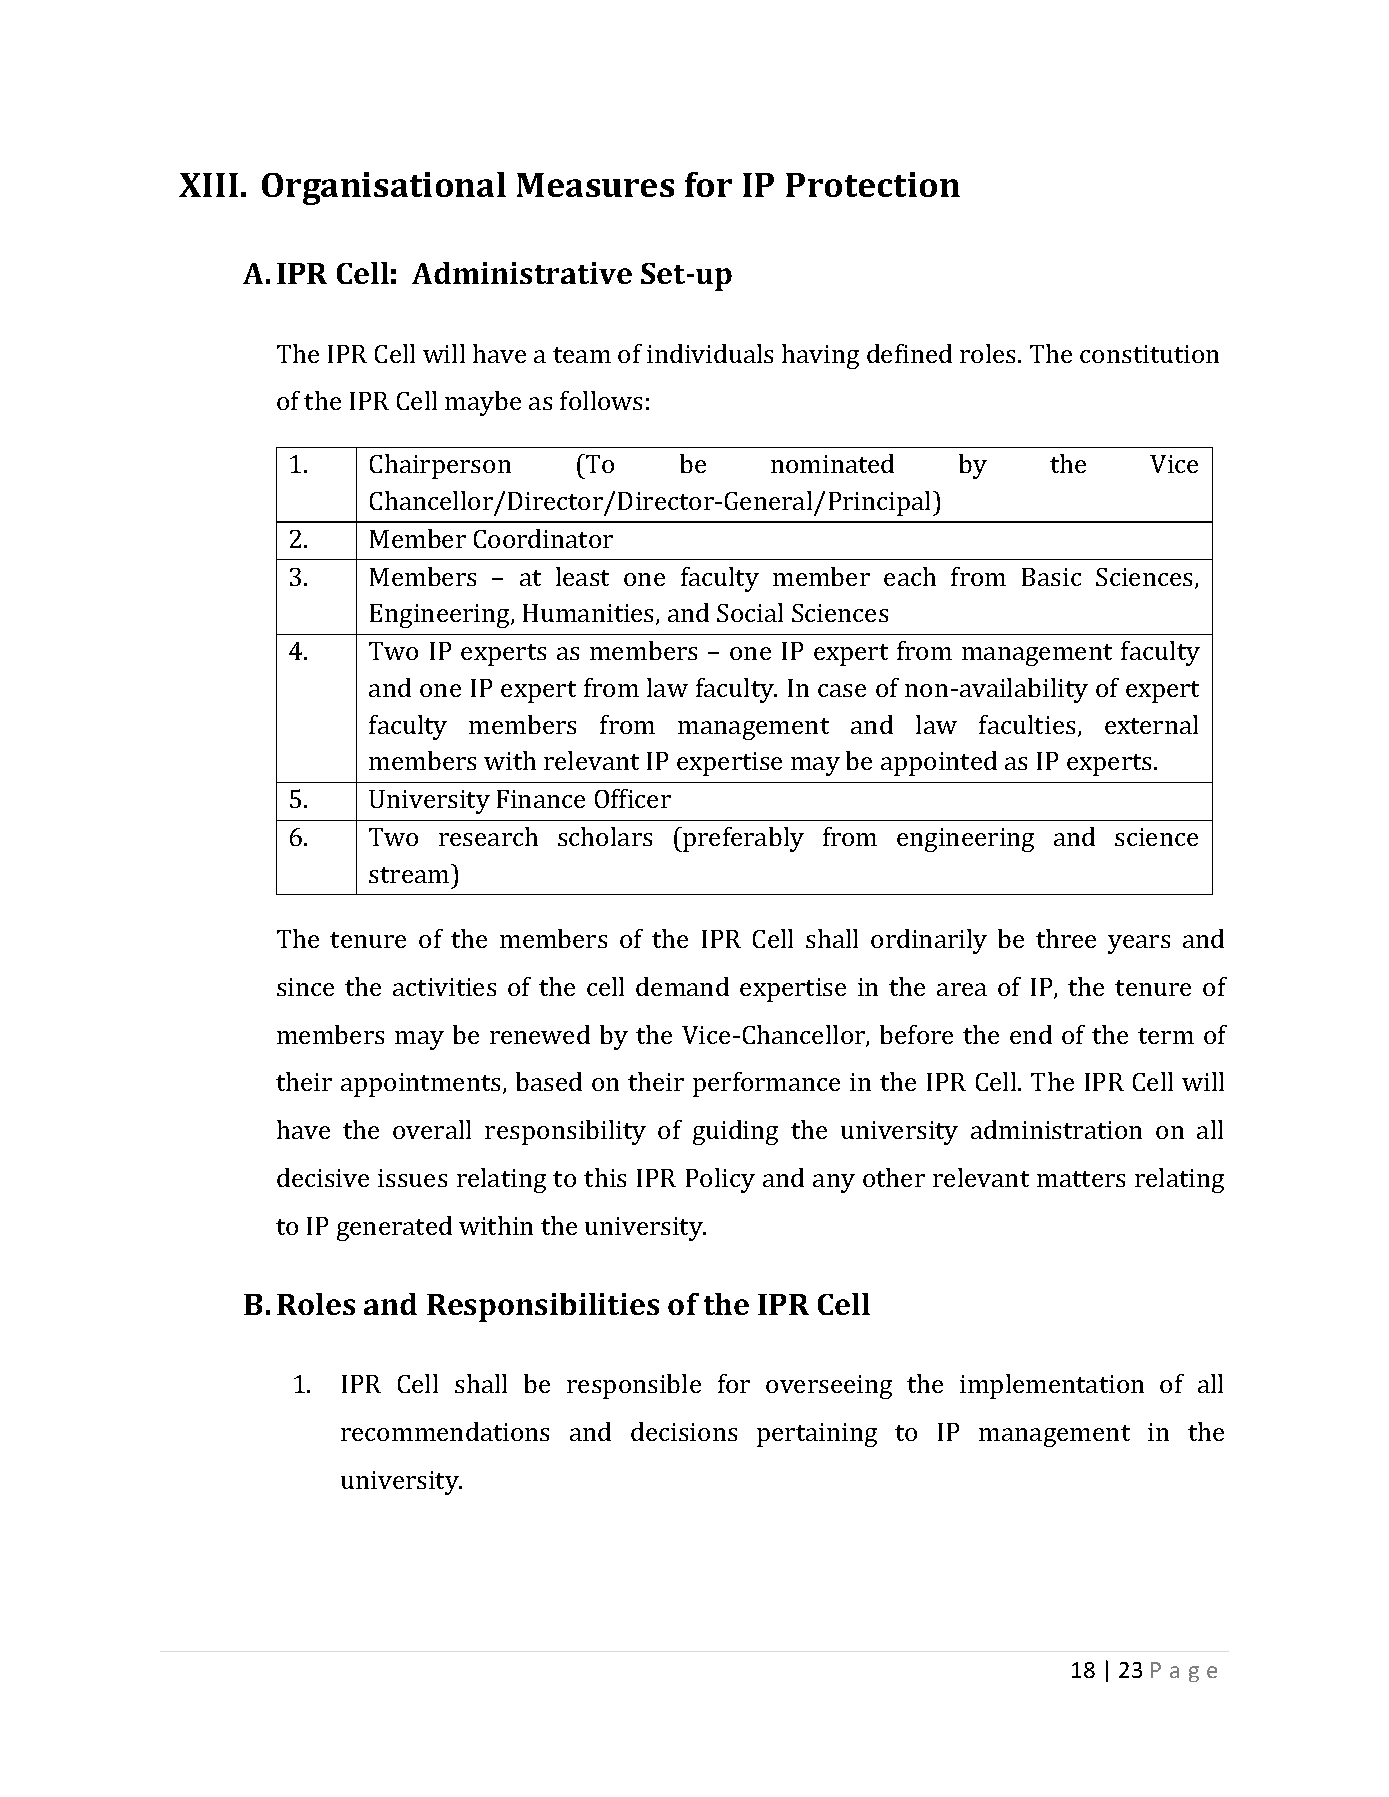 The image size is (1389, 1797). I want to click on Protection, so click(873, 184).
